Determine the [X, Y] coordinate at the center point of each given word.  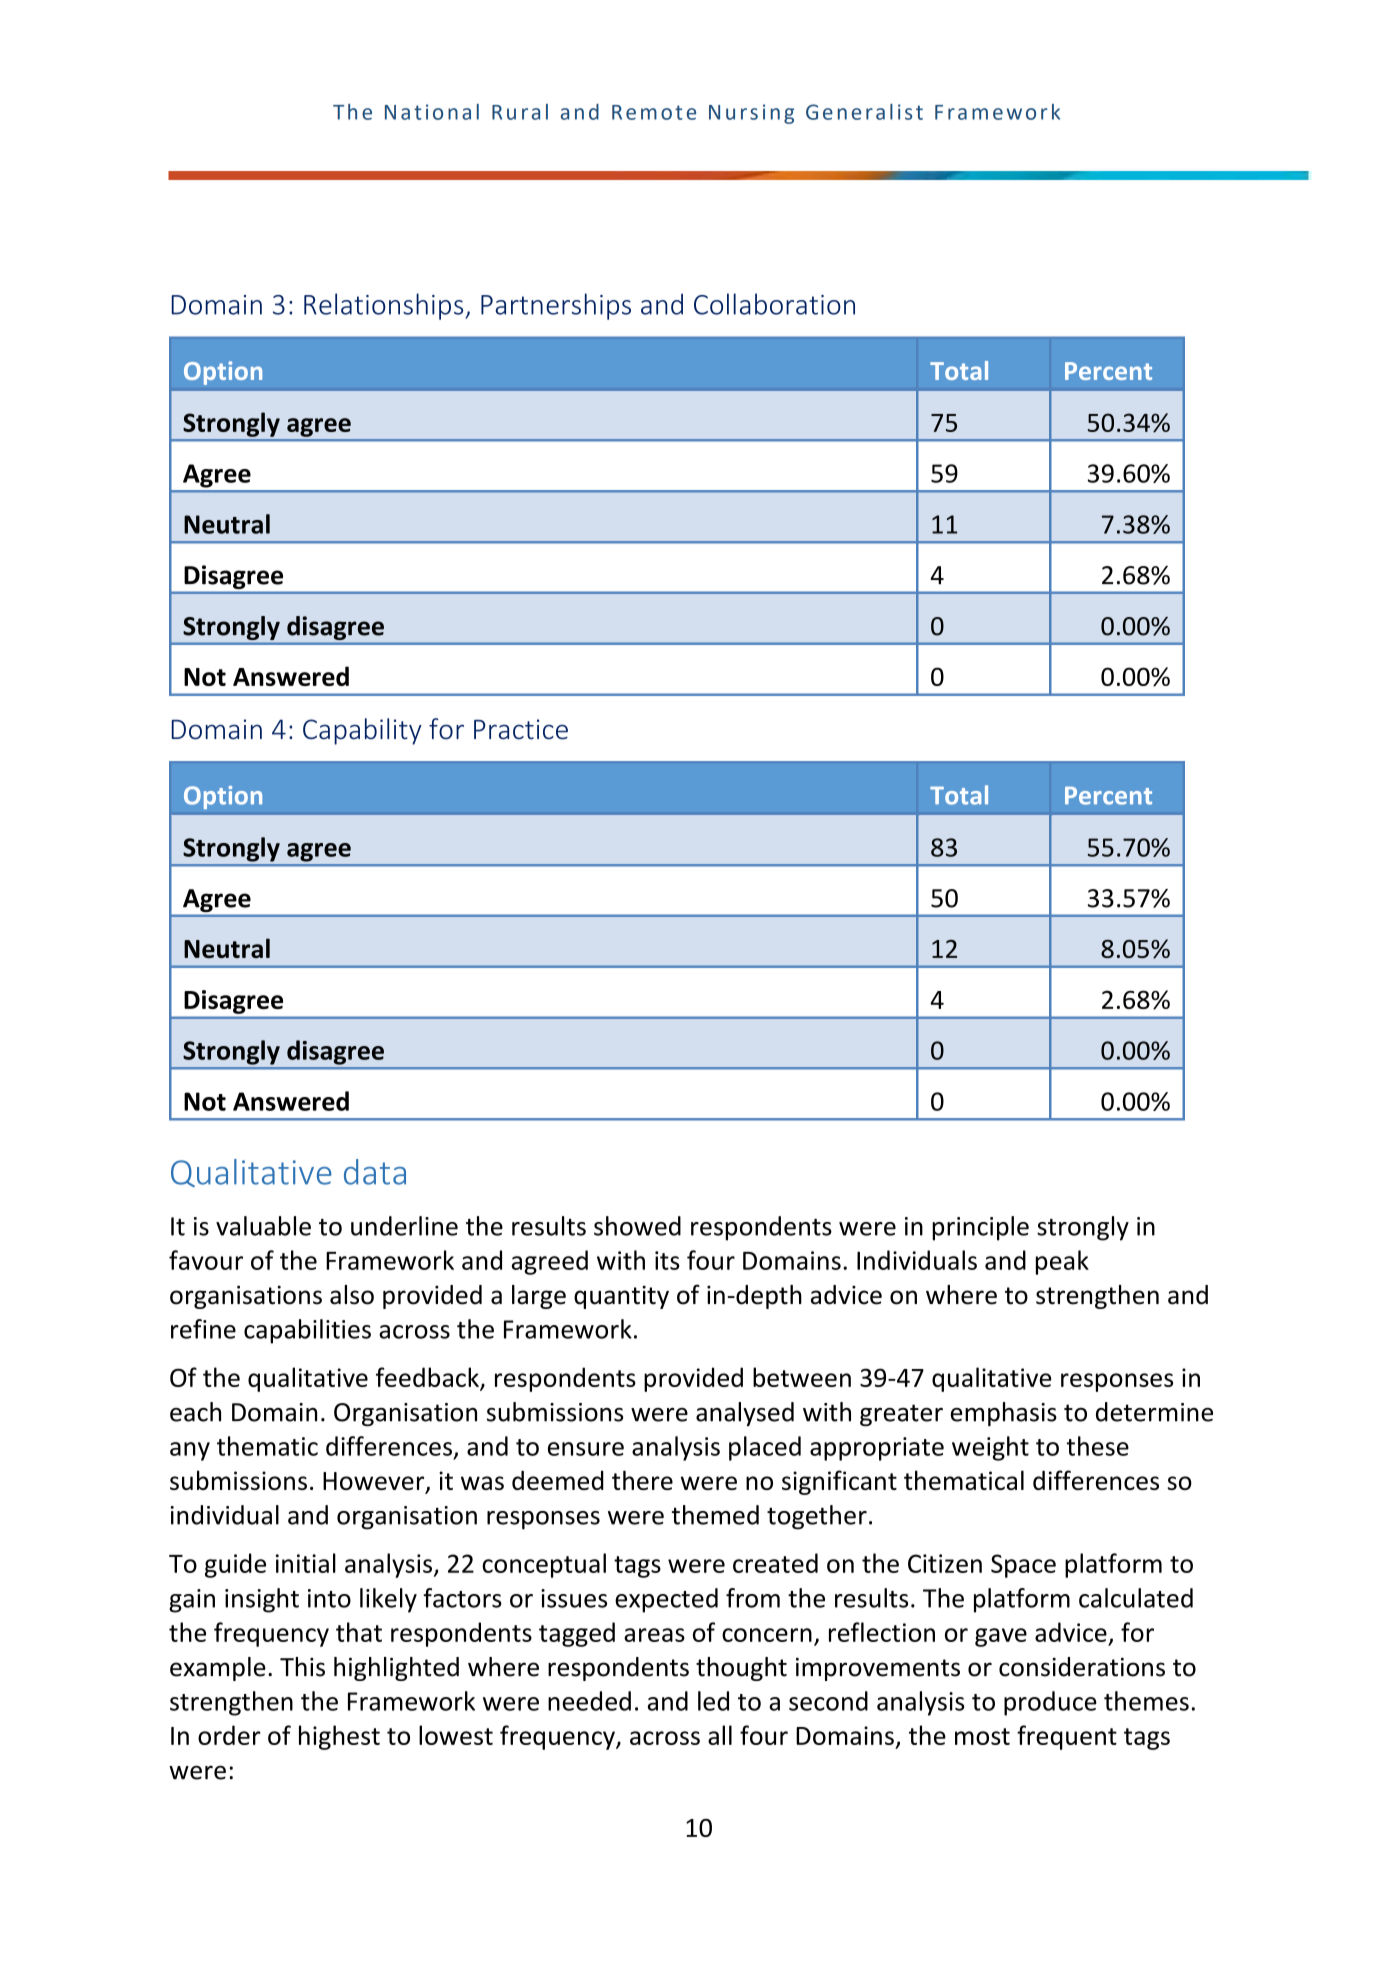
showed [637, 1226]
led [713, 1701]
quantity [621, 1297]
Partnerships [556, 306]
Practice [521, 729]
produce [1050, 1703]
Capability [362, 731]
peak [1062, 1262]
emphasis [1004, 1414]
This [302, 1667]
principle [980, 1228]
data [375, 1172]
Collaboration [774, 304]
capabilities [307, 1331]
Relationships [385, 306]
